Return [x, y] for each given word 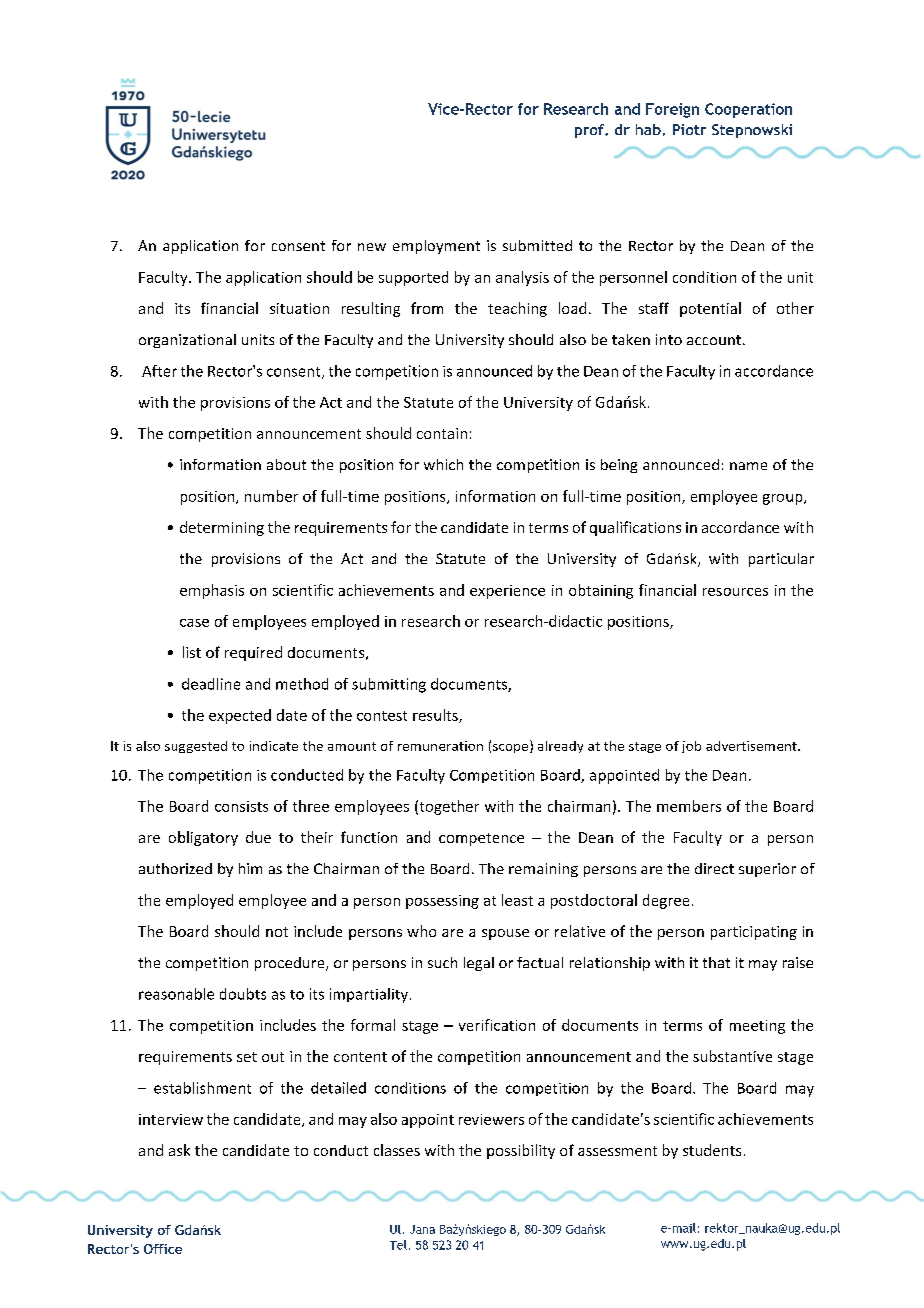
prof [591, 131]
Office [163, 1249]
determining [222, 528]
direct [714, 868]
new [372, 247]
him [250, 868]
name [748, 466]
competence [481, 839]
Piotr [689, 129]
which [443, 464]
